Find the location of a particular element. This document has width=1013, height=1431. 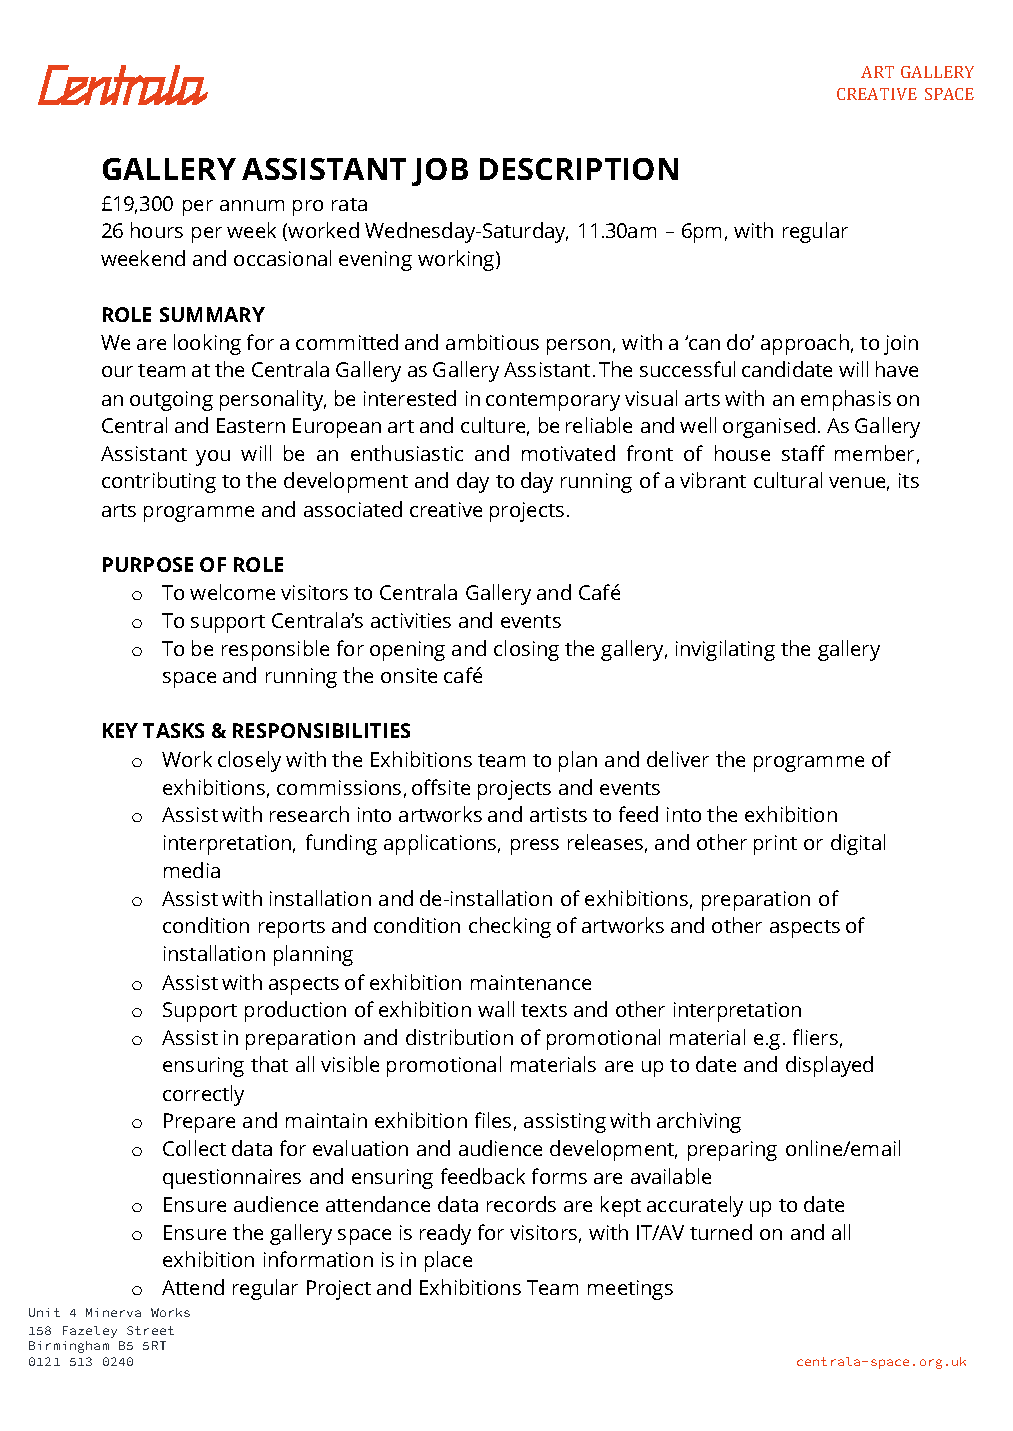

JOB is located at coordinates (440, 172).
